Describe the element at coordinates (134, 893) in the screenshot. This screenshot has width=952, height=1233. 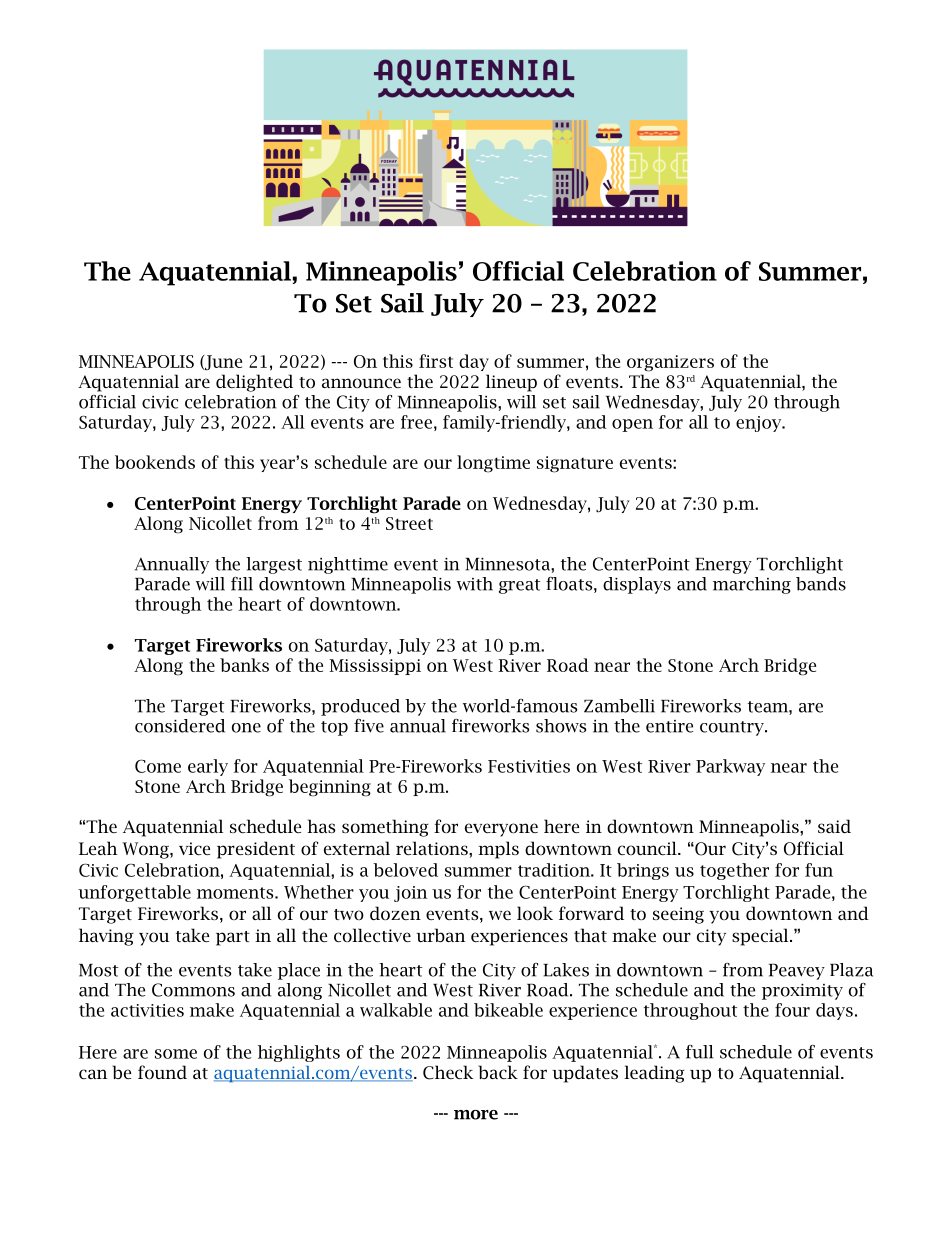
I see `unforgettable` at that location.
